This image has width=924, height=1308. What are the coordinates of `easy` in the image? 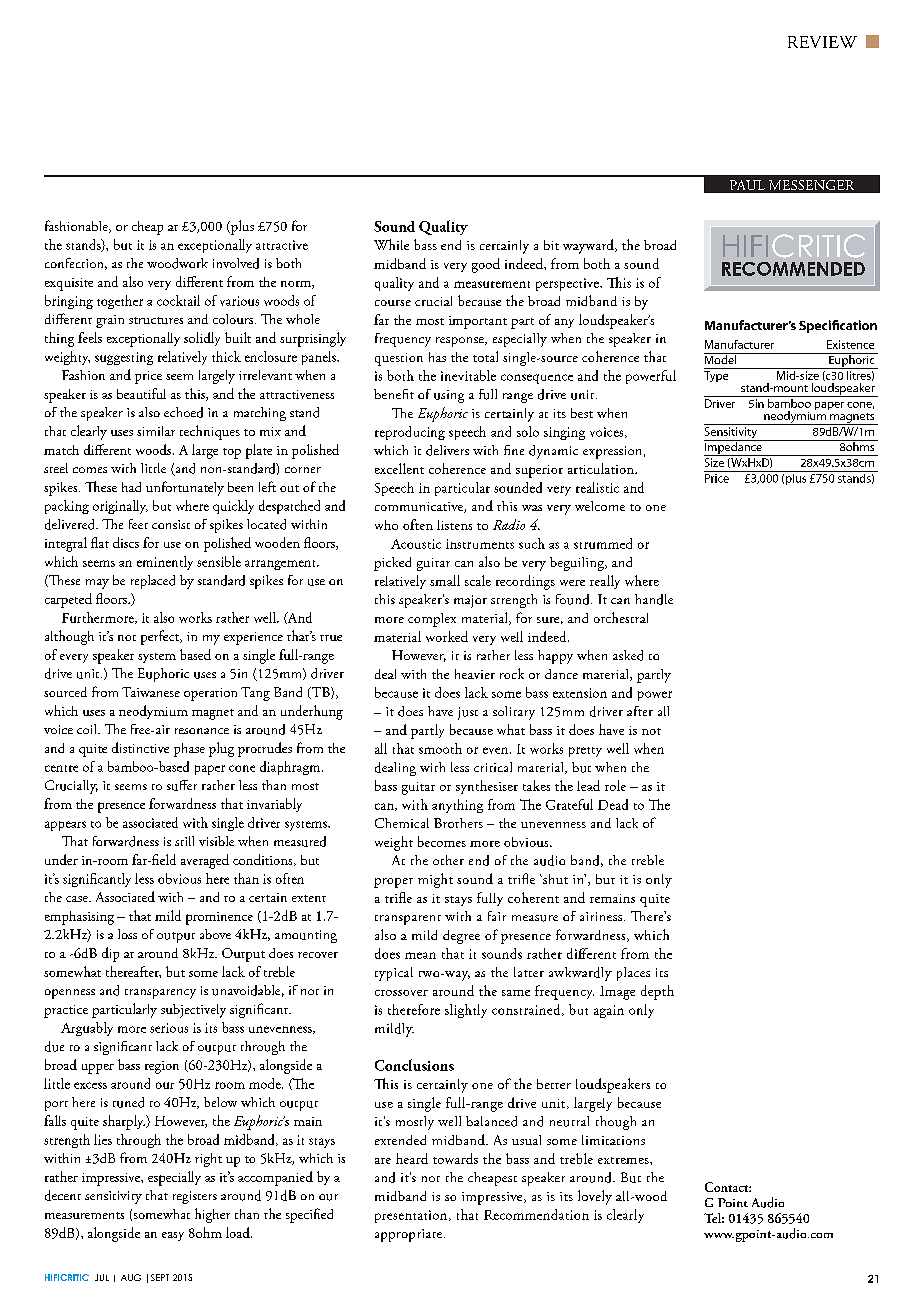 It's located at (173, 1236).
